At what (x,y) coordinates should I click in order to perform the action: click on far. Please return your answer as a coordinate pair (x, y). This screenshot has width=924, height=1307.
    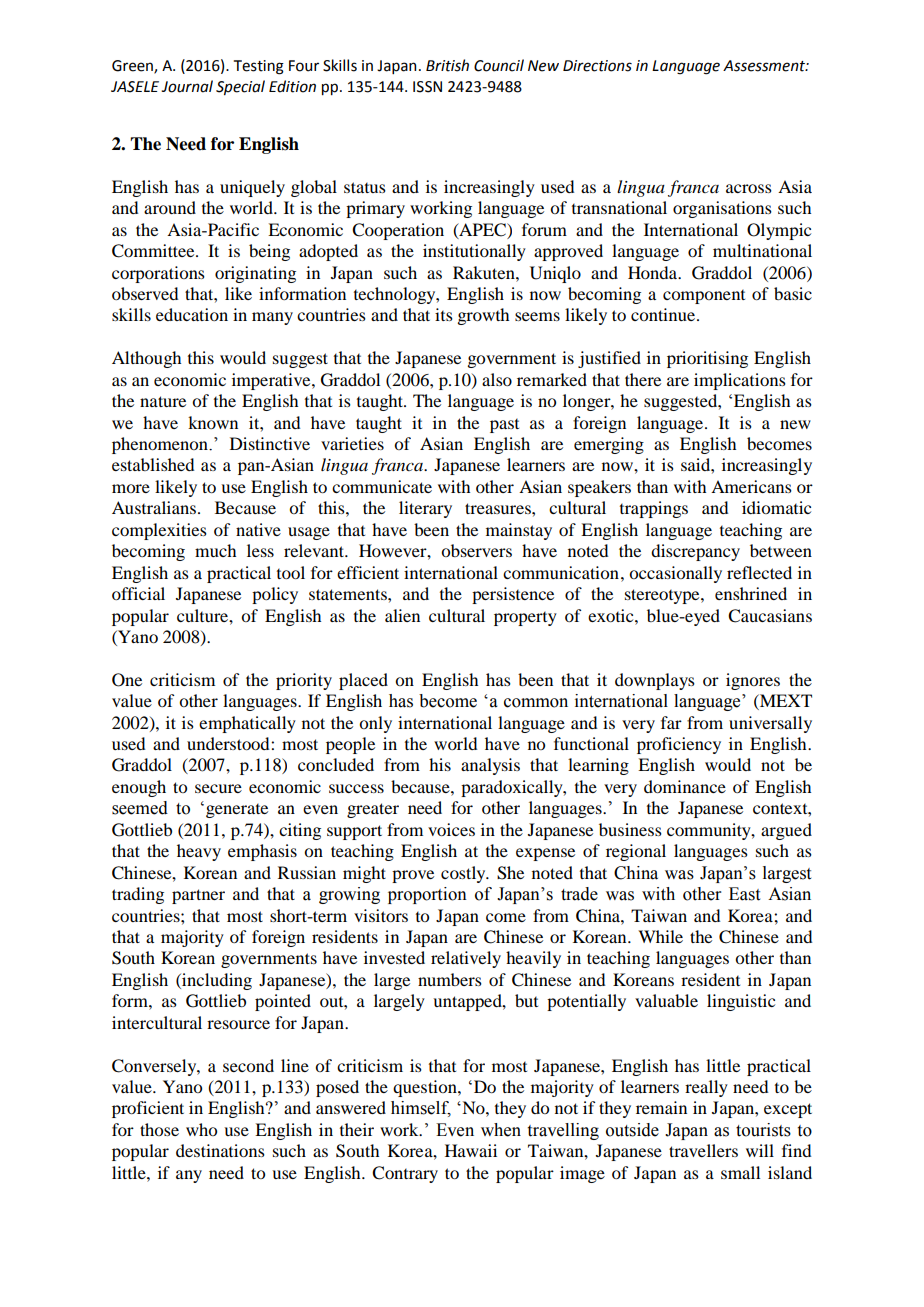
    Looking at the image, I should click on (671, 722).
